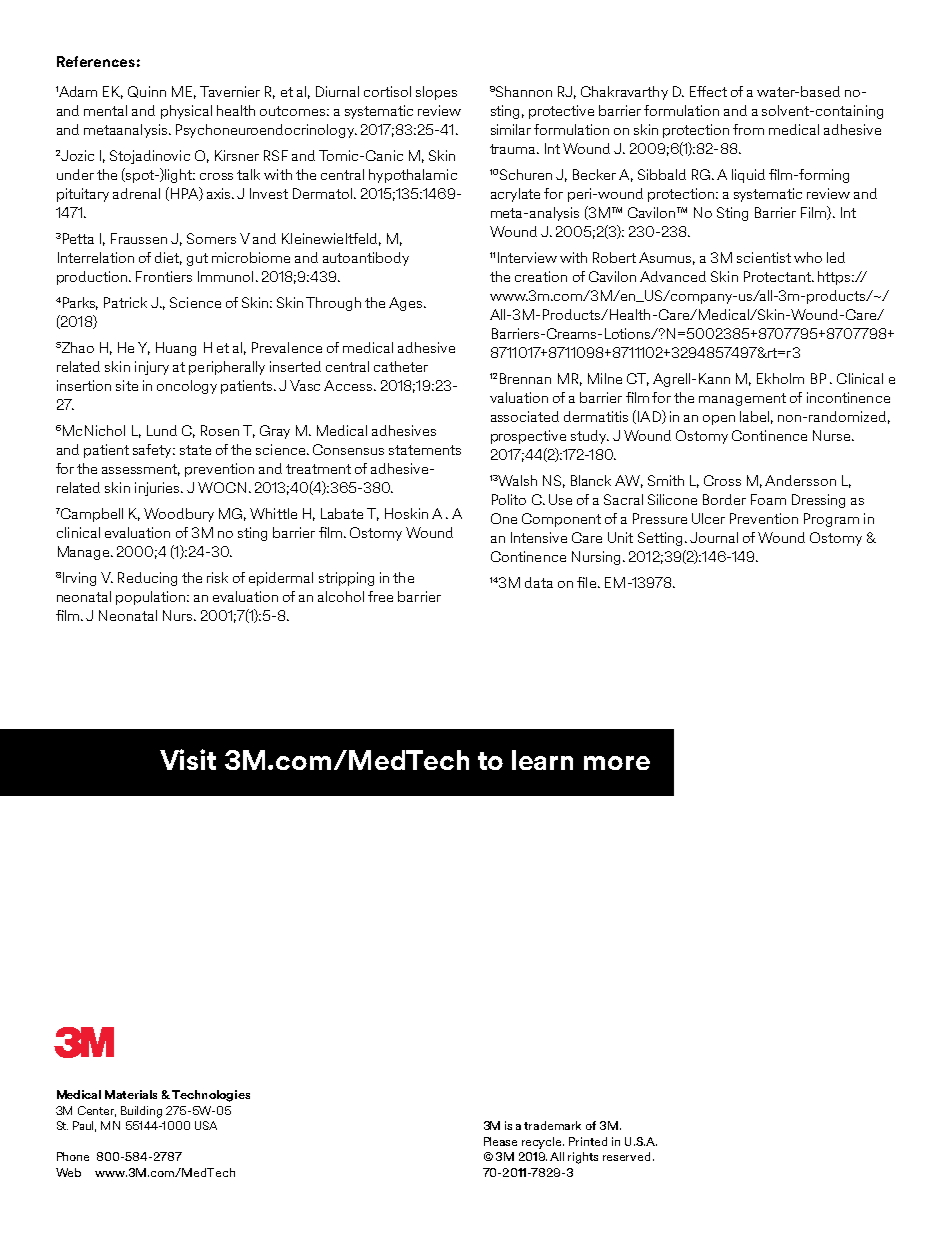  What do you see at coordinates (719, 420) in the screenshot?
I see `open` at bounding box center [719, 420].
